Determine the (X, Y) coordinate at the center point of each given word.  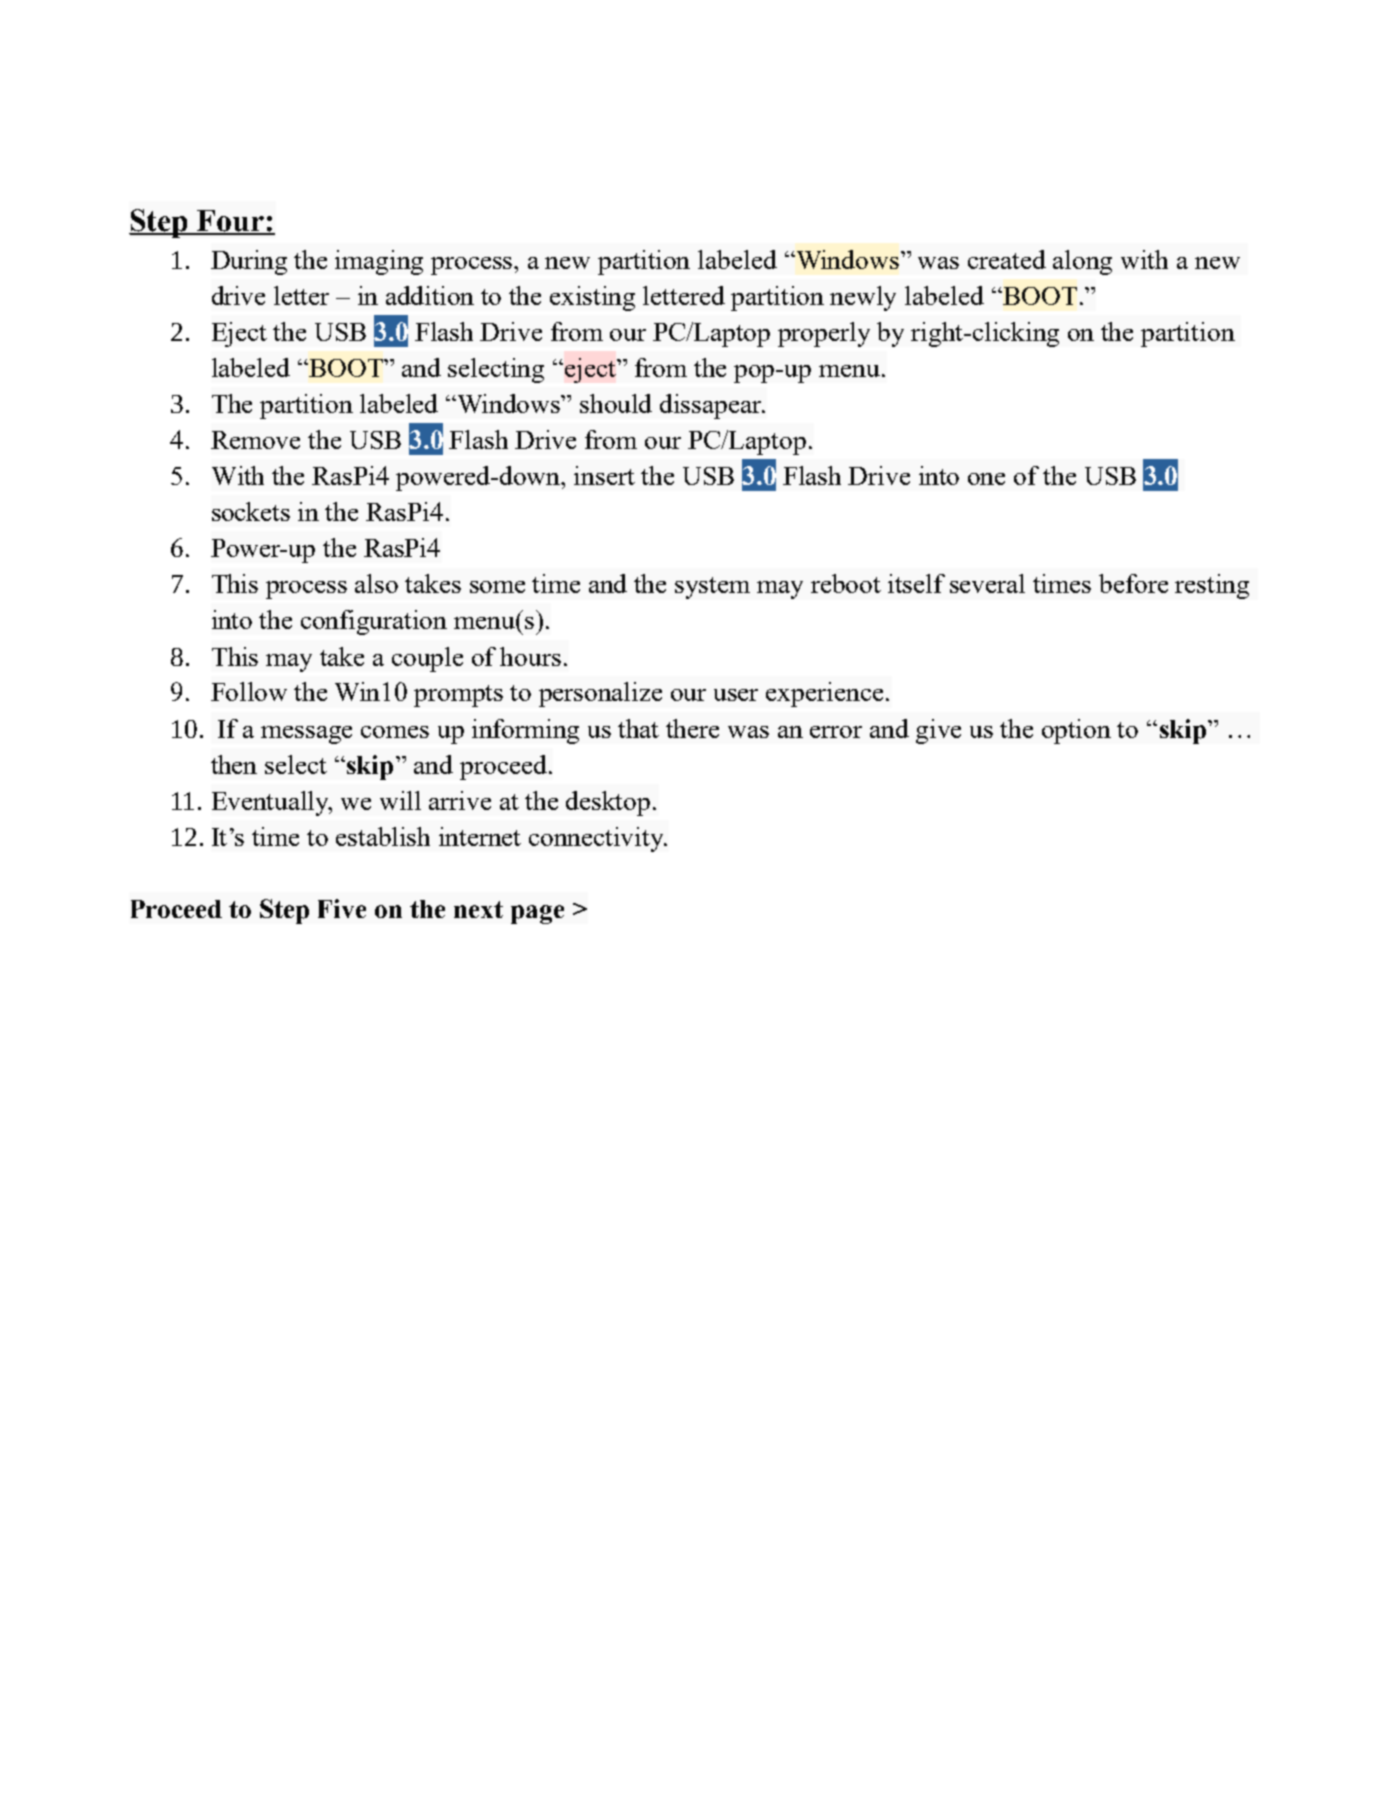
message (306, 735)
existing (592, 298)
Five (342, 908)
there (692, 728)
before (1133, 583)
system (712, 588)
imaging (379, 262)
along (1082, 262)
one (986, 479)
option (1076, 731)
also (376, 583)
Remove (255, 440)
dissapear (712, 406)
